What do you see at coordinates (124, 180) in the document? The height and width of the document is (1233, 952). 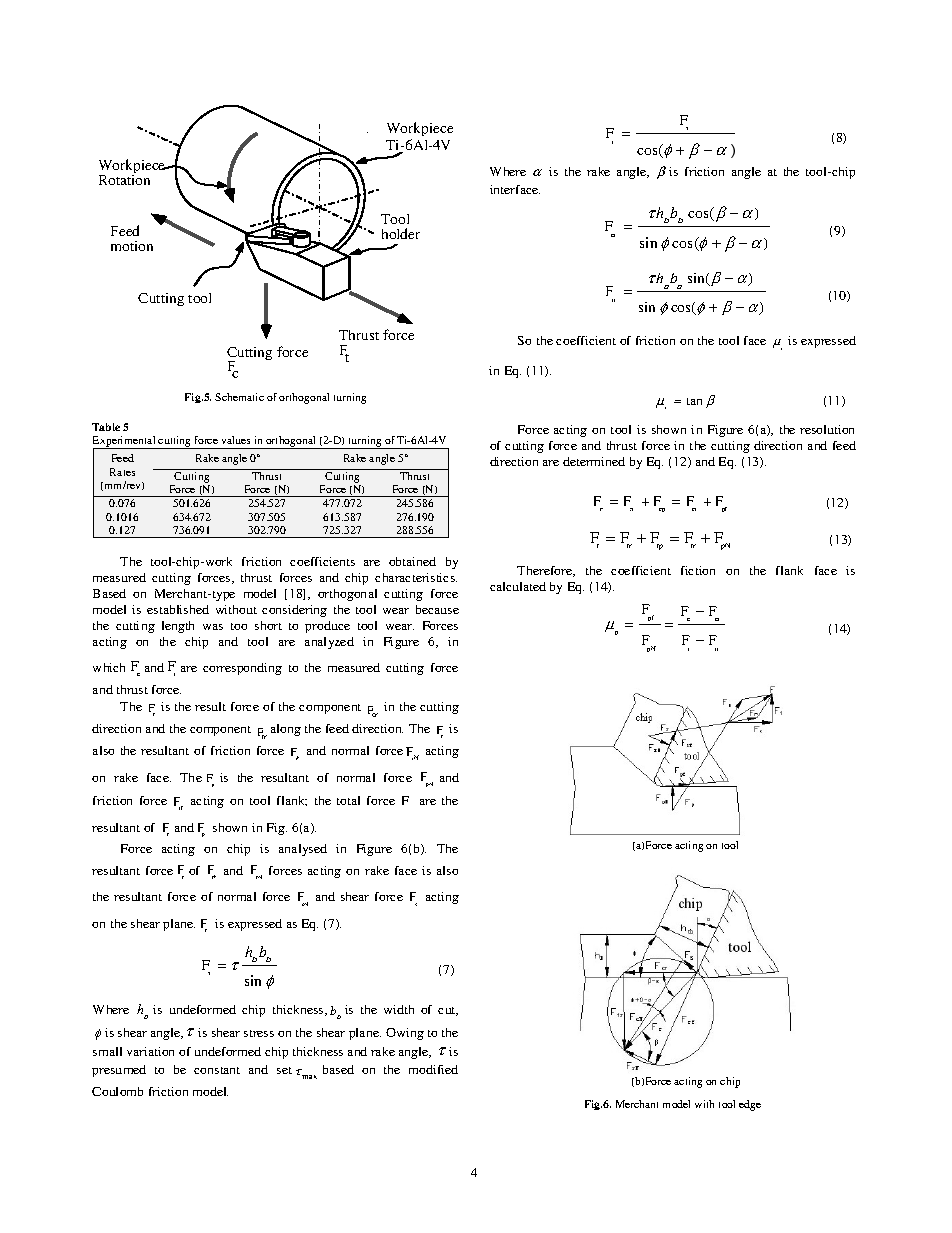 I see `Rotation` at bounding box center [124, 180].
